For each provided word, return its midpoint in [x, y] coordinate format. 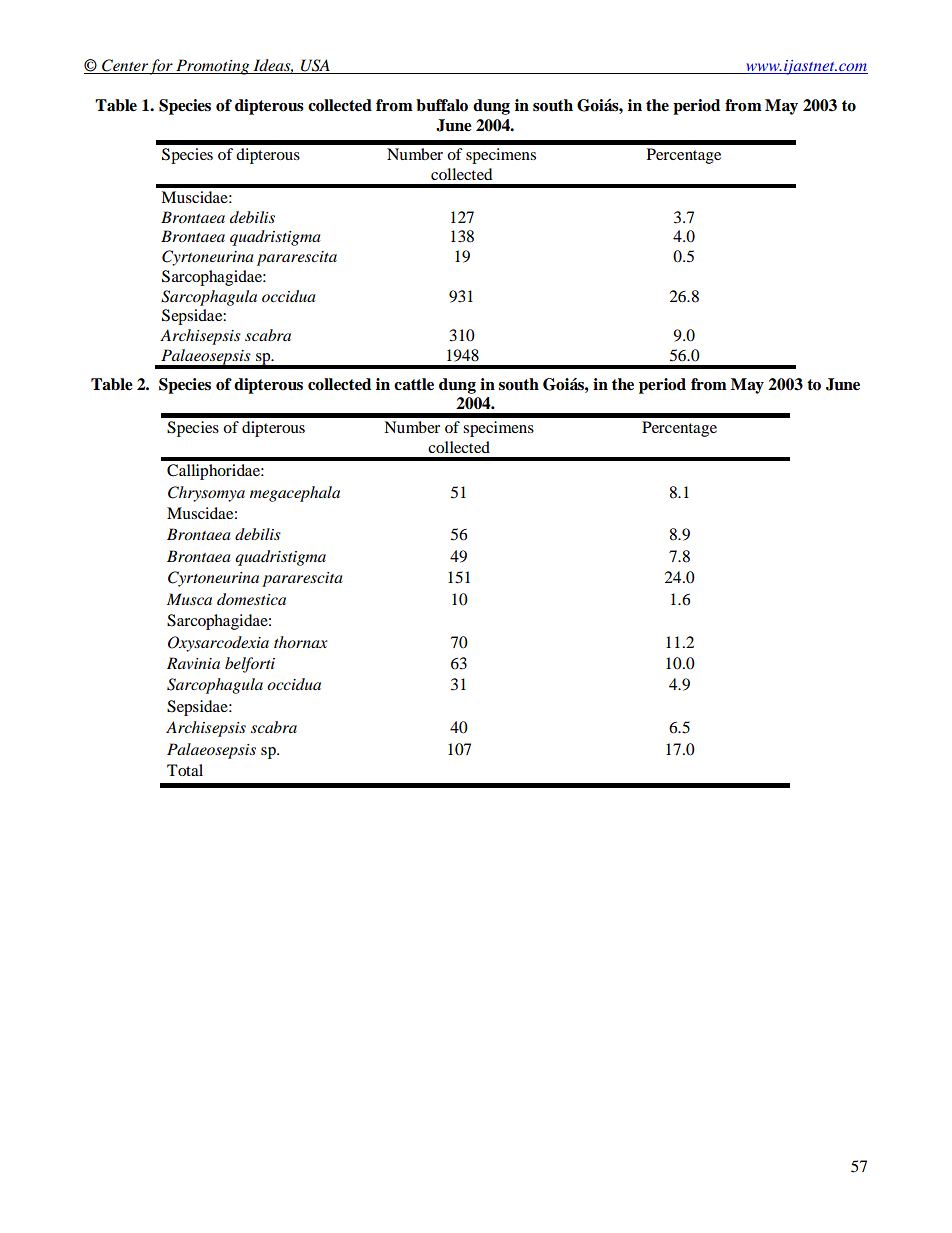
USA [315, 66]
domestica [251, 599]
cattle [414, 384]
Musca [189, 599]
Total [185, 770]
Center [124, 66]
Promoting [213, 67]
